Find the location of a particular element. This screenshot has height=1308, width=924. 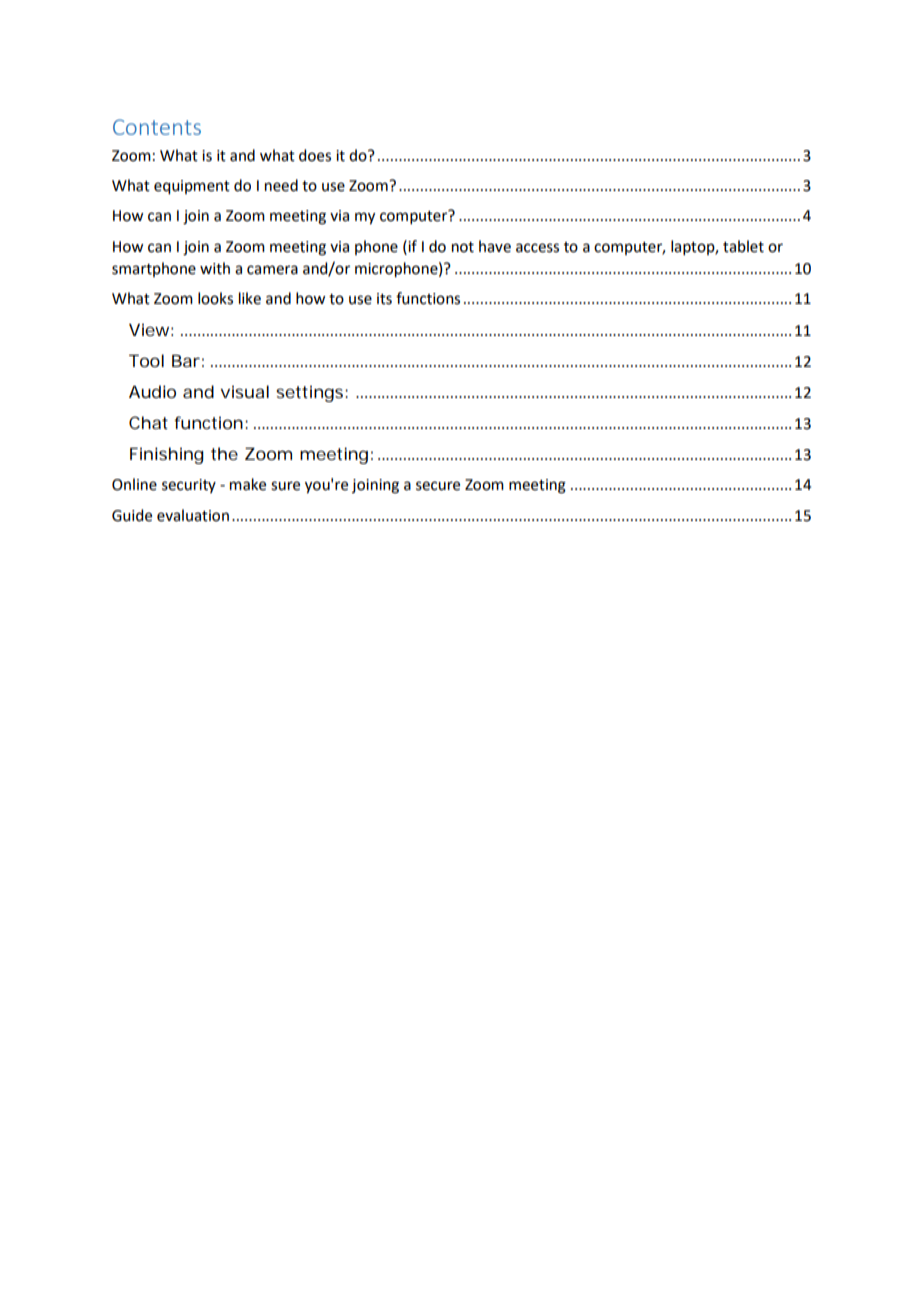

security is located at coordinates (189, 486).
